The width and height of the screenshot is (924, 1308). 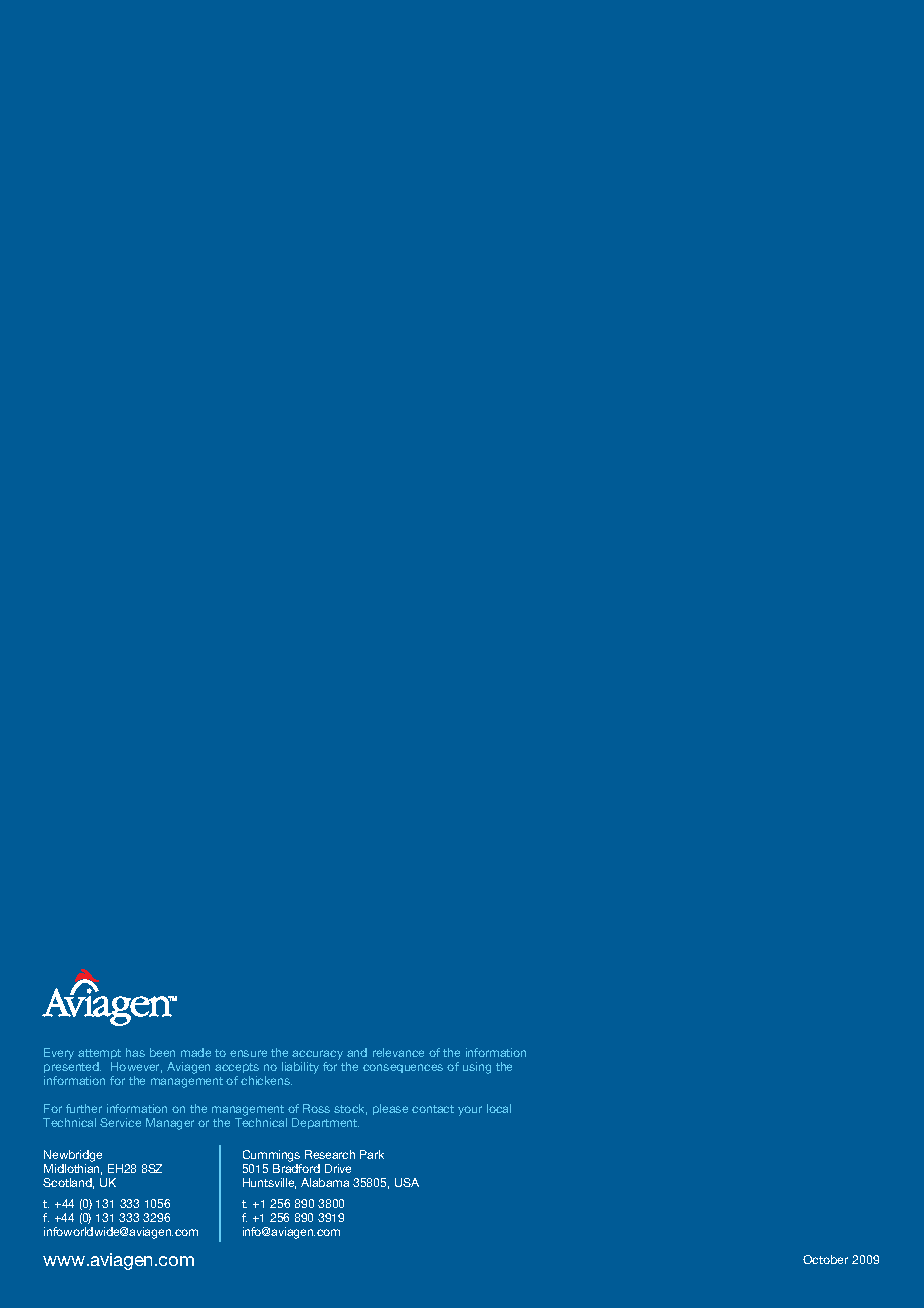 What do you see at coordinates (271, 1156) in the screenshot?
I see `Cummings` at bounding box center [271, 1156].
